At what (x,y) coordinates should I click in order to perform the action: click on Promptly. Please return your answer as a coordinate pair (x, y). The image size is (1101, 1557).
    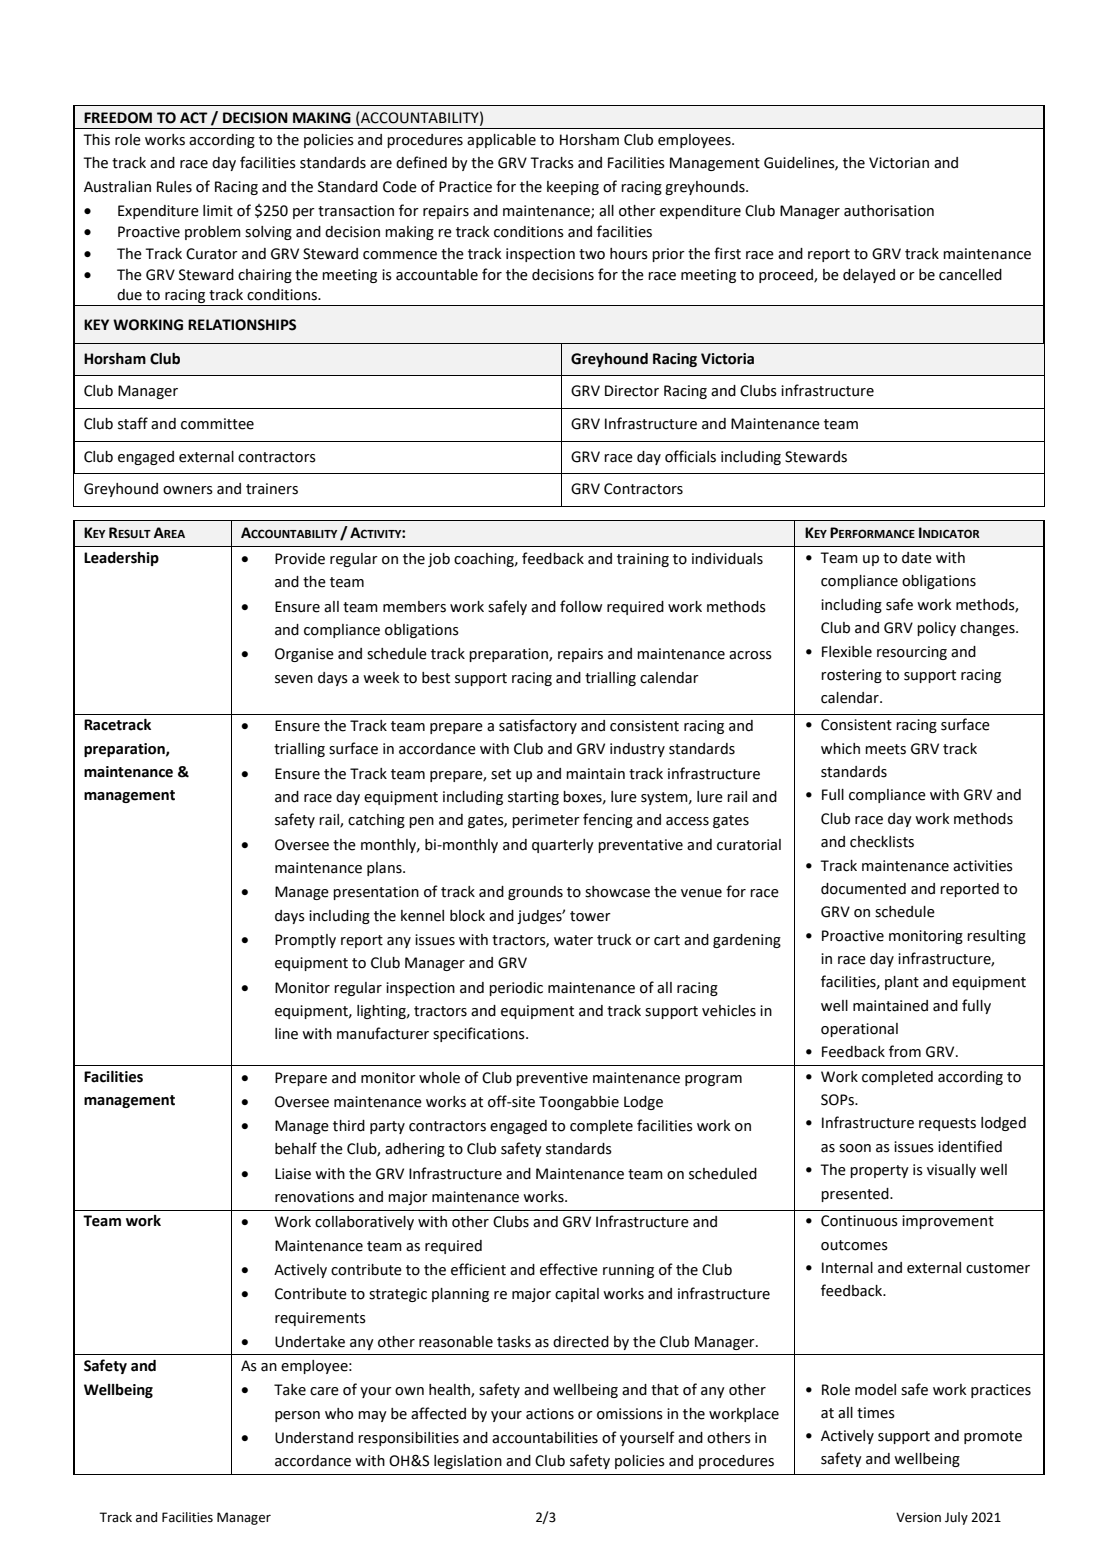
    Looking at the image, I should click on (305, 941).
